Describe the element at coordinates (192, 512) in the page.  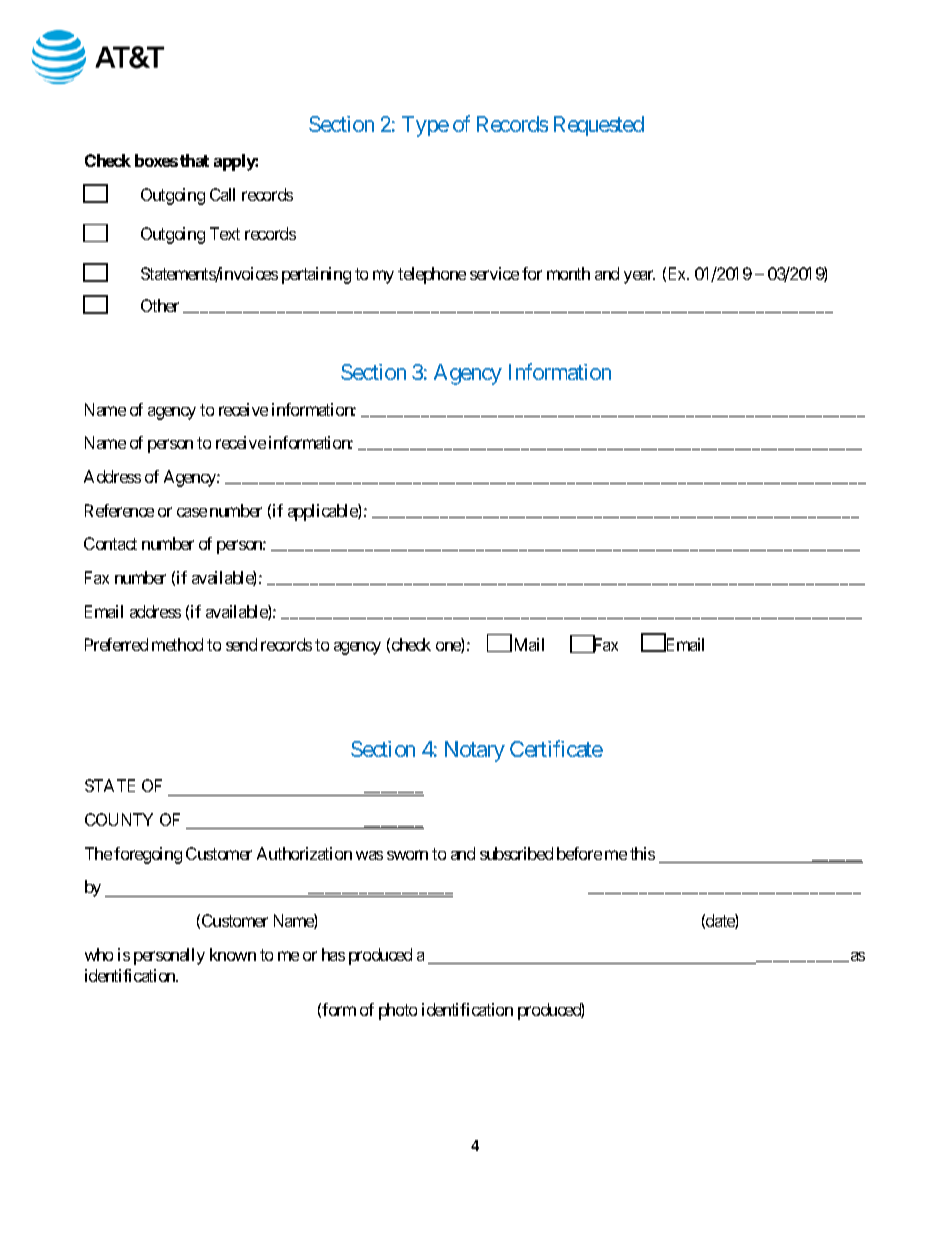
I see `case` at that location.
